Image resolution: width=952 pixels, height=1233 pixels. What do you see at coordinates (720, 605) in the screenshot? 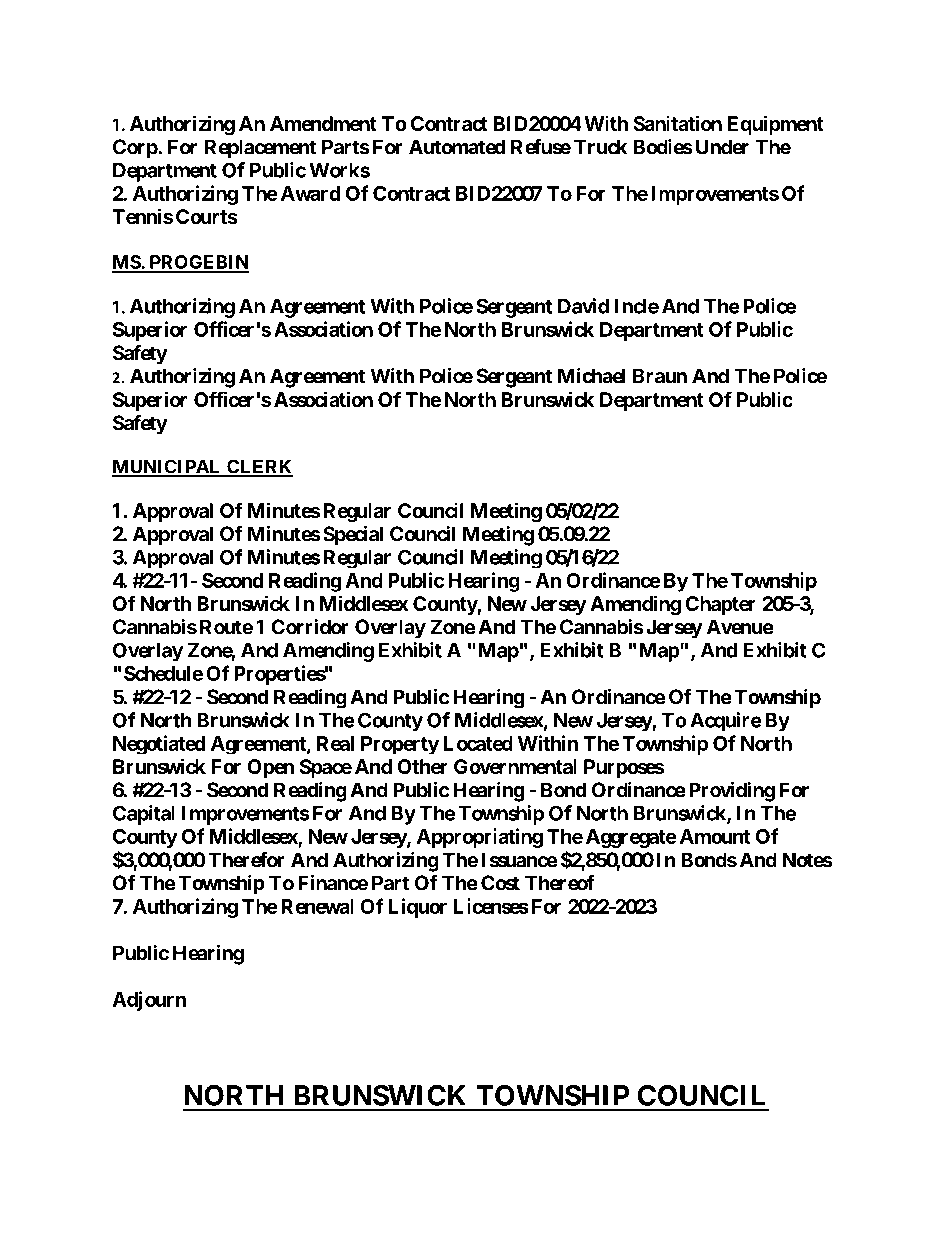
I see `Chapter` at bounding box center [720, 605].
